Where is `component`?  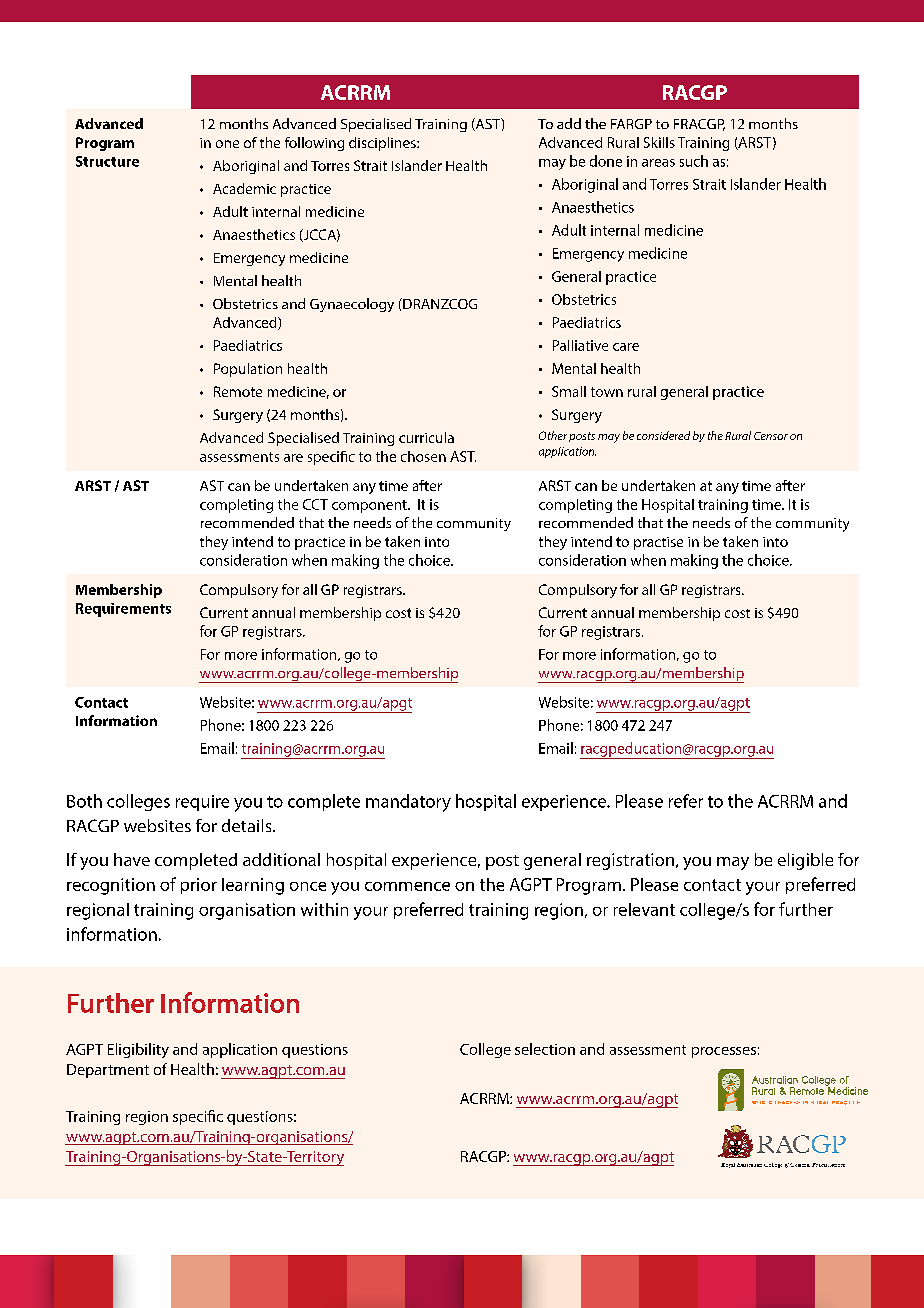
component is located at coordinates (370, 506).
